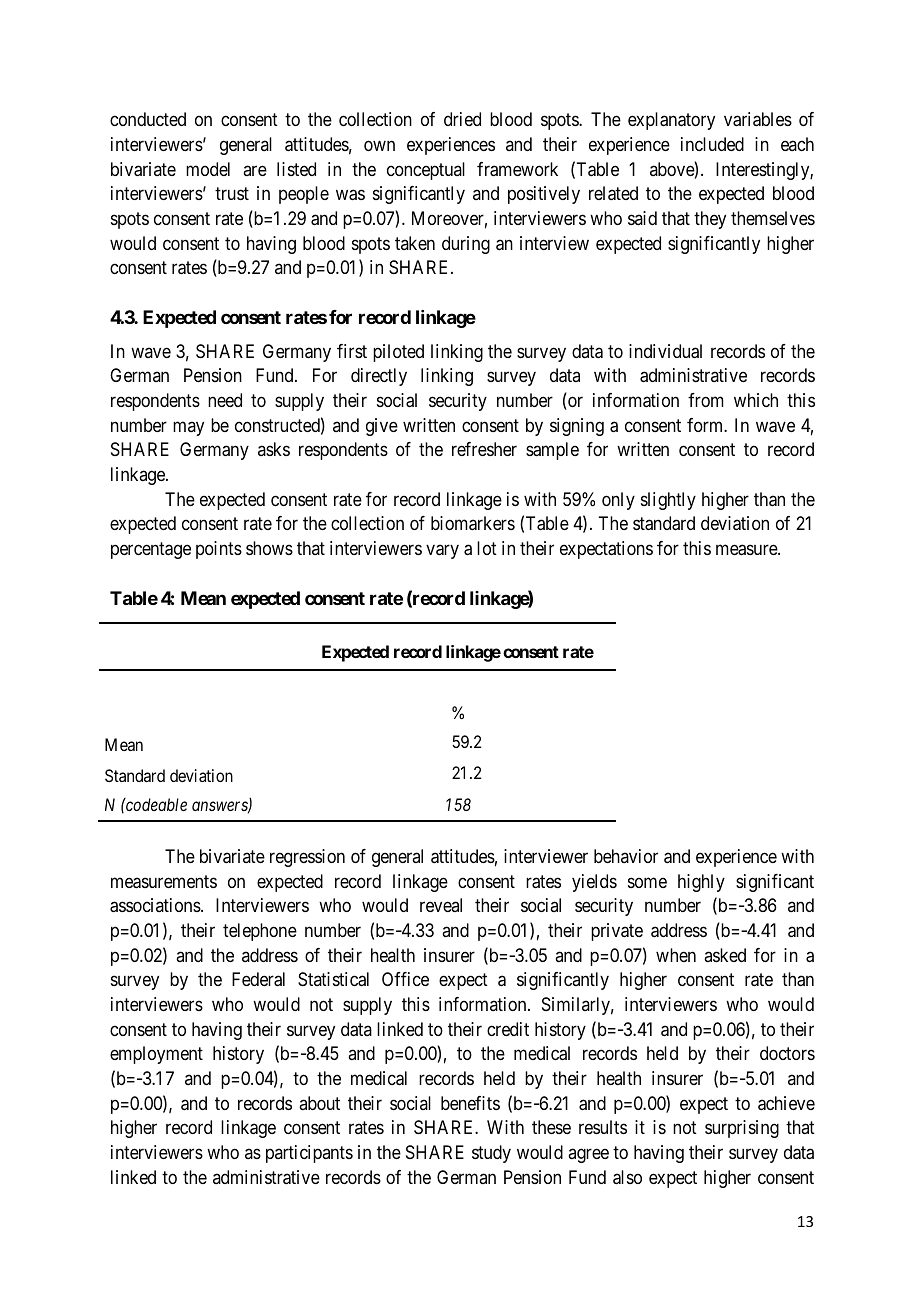 Image resolution: width=924 pixels, height=1308 pixels. What do you see at coordinates (309, 1154) in the page?
I see `participants` at bounding box center [309, 1154].
